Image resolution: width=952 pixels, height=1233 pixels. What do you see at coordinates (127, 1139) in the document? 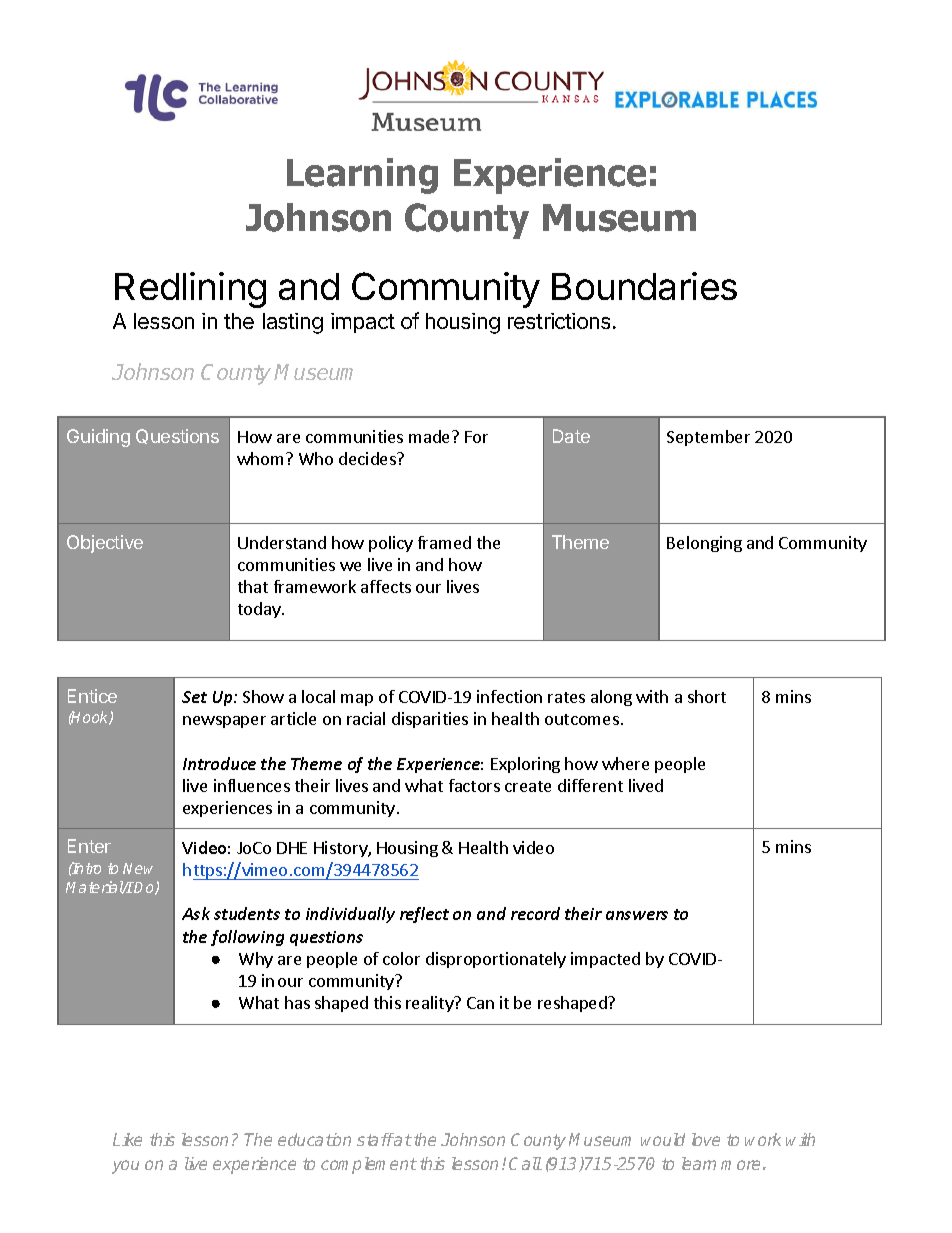
I see `Like` at bounding box center [127, 1139].
